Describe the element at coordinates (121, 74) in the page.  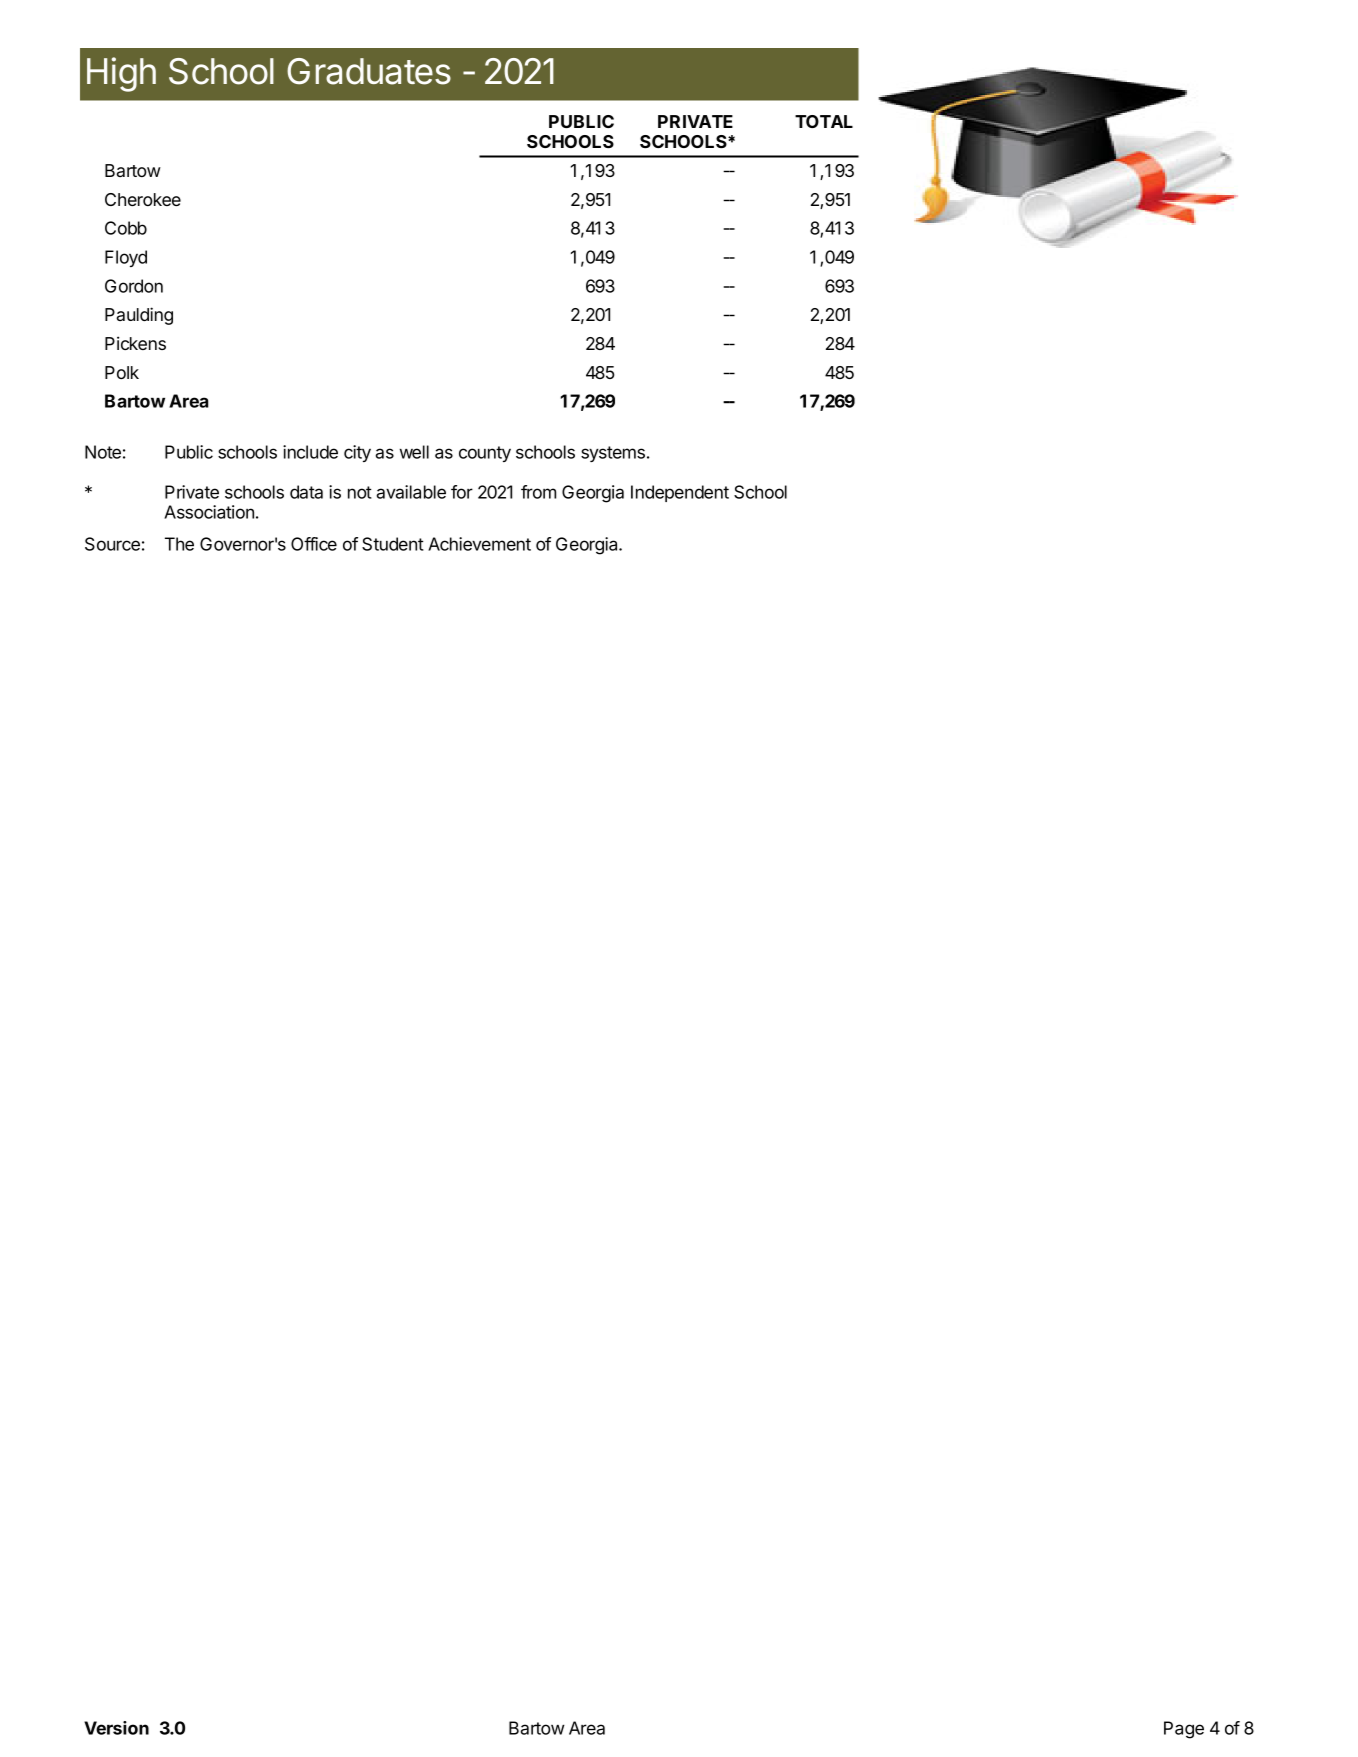
I see `High` at that location.
